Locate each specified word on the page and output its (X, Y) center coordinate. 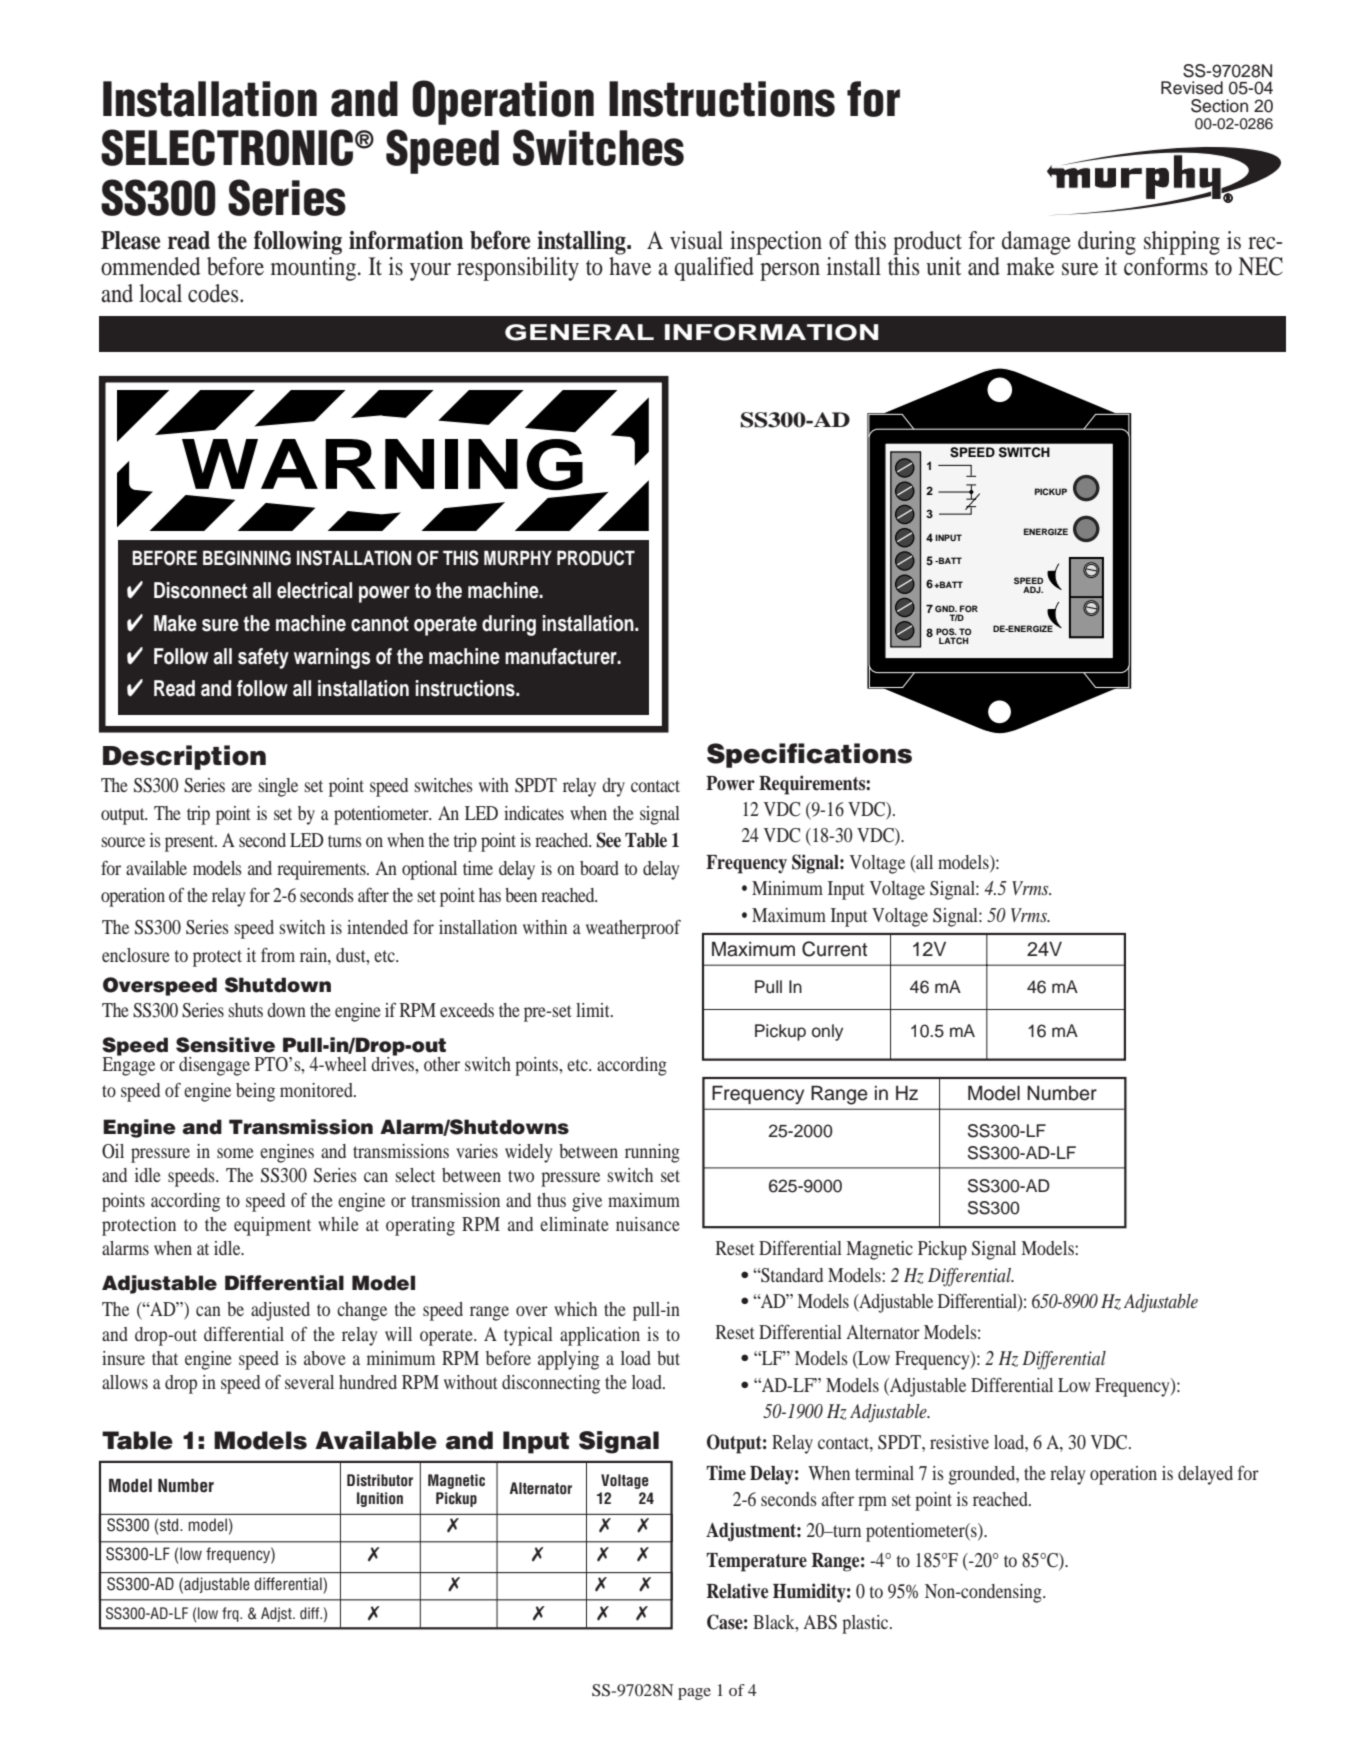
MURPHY (518, 558)
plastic (866, 1624)
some (235, 1153)
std (170, 1525)
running (652, 1153)
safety (263, 658)
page (694, 1694)
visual (696, 240)
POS (946, 633)
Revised (1192, 88)
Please (130, 240)
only (827, 1032)
